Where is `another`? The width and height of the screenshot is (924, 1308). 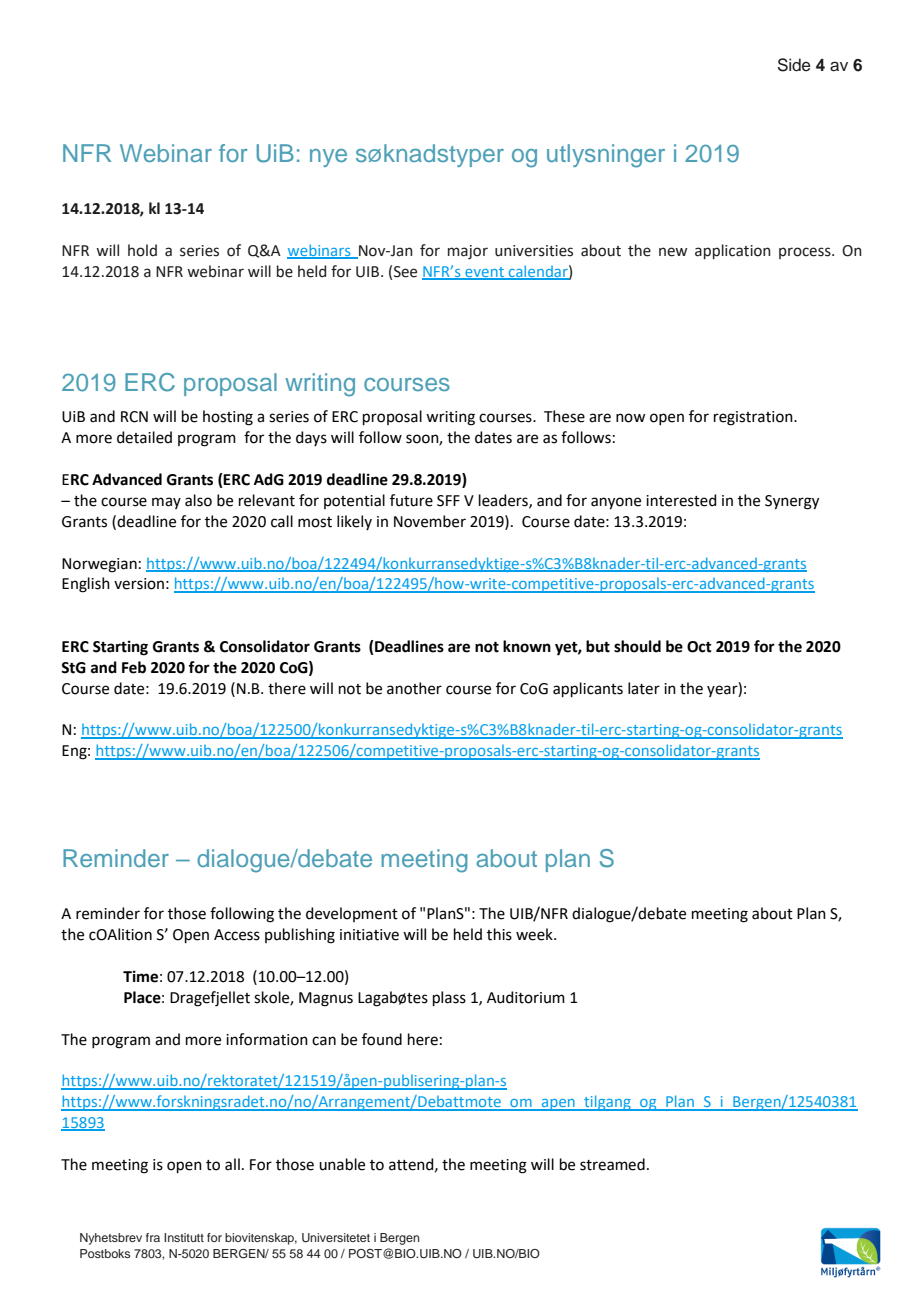
another is located at coordinates (414, 688).
